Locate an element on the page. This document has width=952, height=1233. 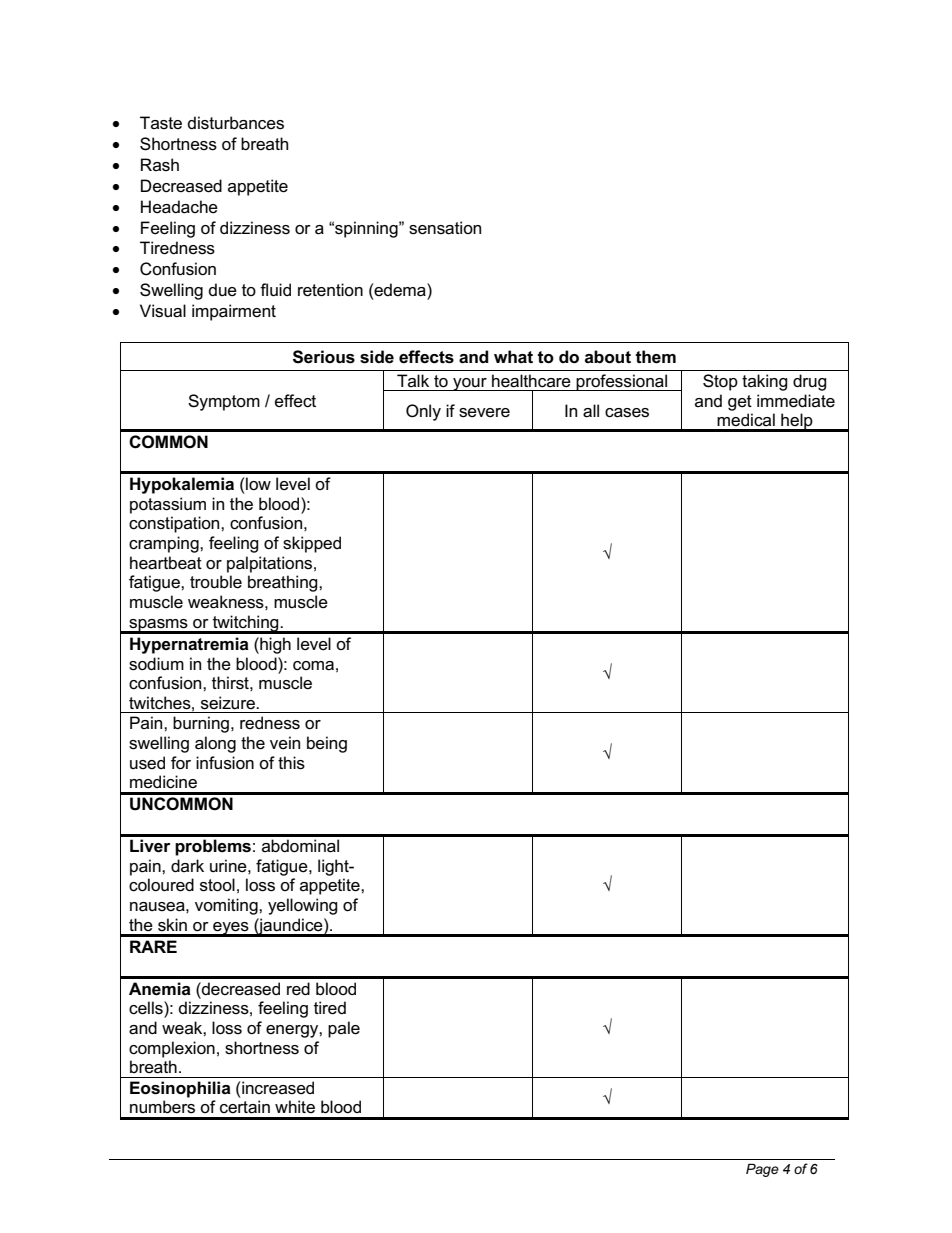
coma is located at coordinates (313, 666).
